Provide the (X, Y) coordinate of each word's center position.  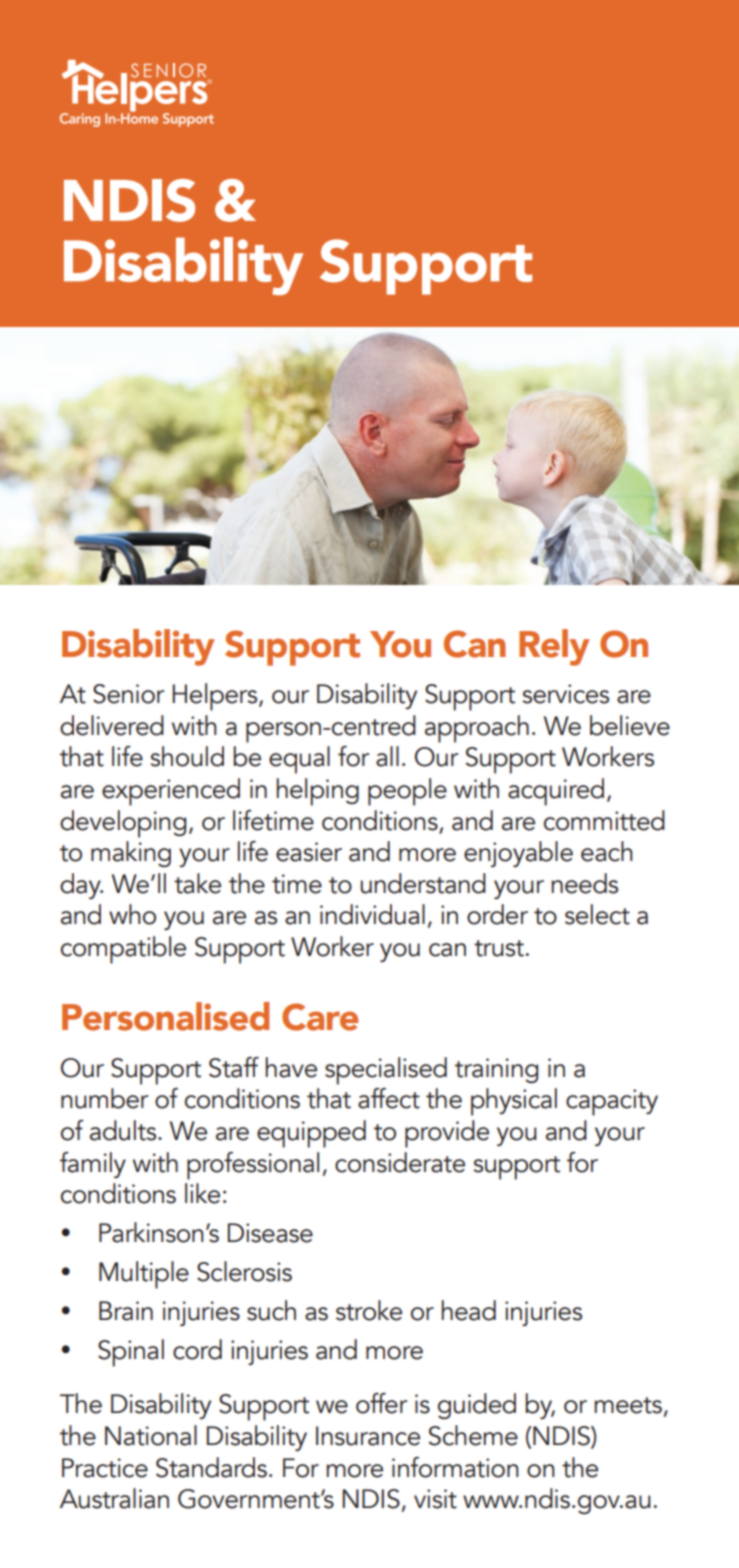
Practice (105, 1468)
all (387, 756)
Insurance (368, 1436)
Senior (128, 694)
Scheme (473, 1435)
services (565, 694)
